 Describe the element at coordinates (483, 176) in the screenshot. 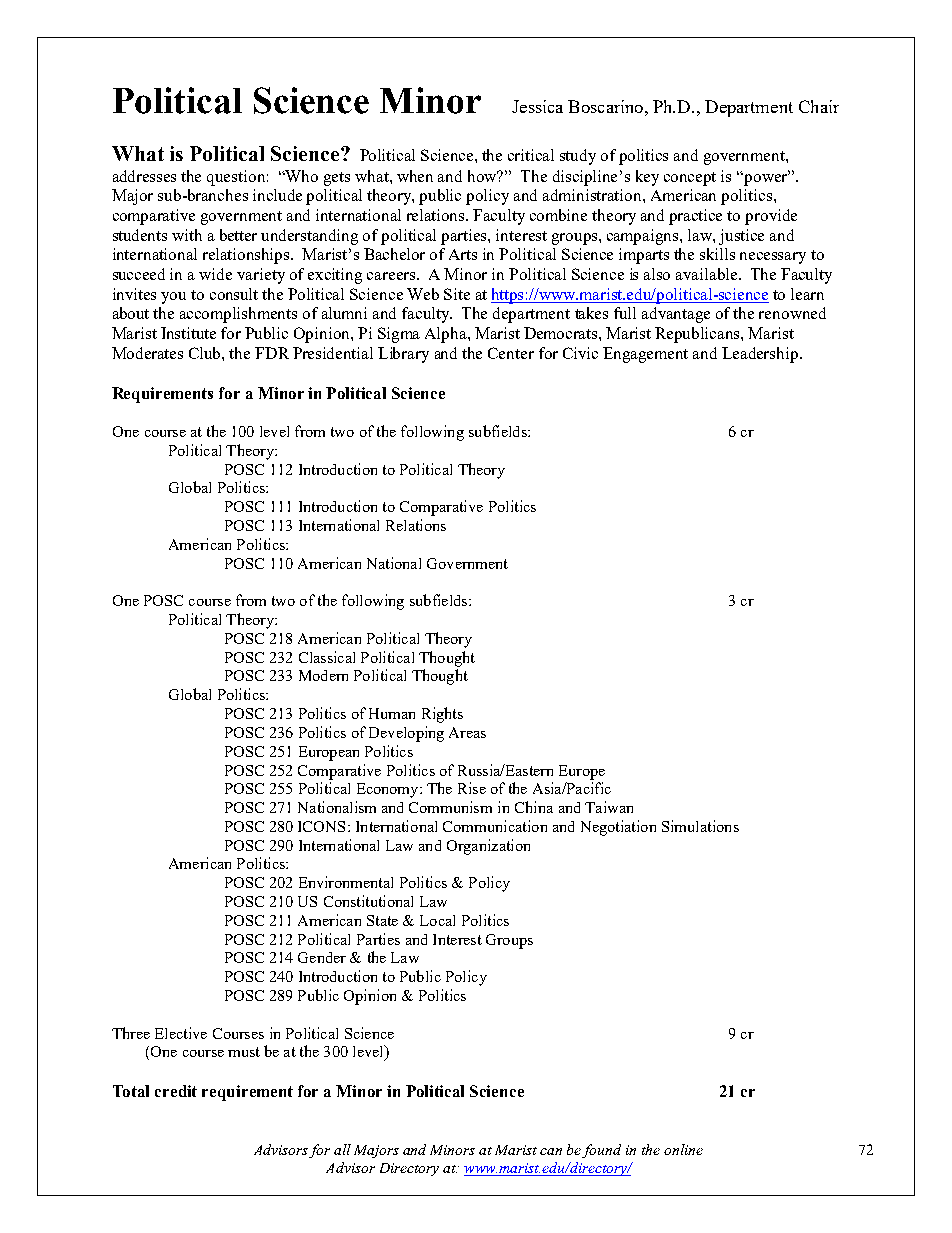

I see `how` at that location.
